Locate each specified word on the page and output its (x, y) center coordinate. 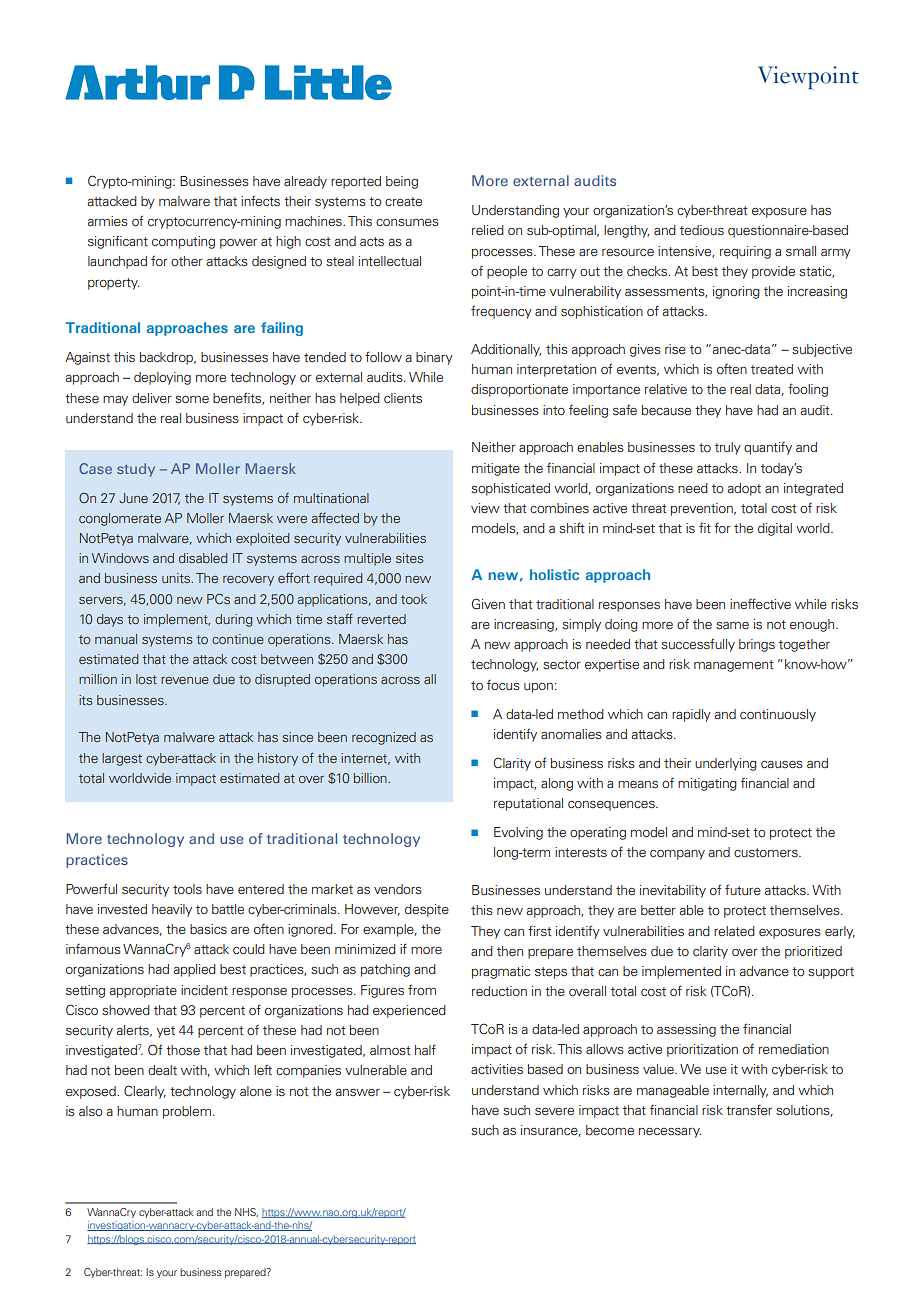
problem (188, 1112)
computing (183, 242)
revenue (185, 680)
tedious (702, 230)
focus (503, 685)
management (733, 666)
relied (488, 230)
